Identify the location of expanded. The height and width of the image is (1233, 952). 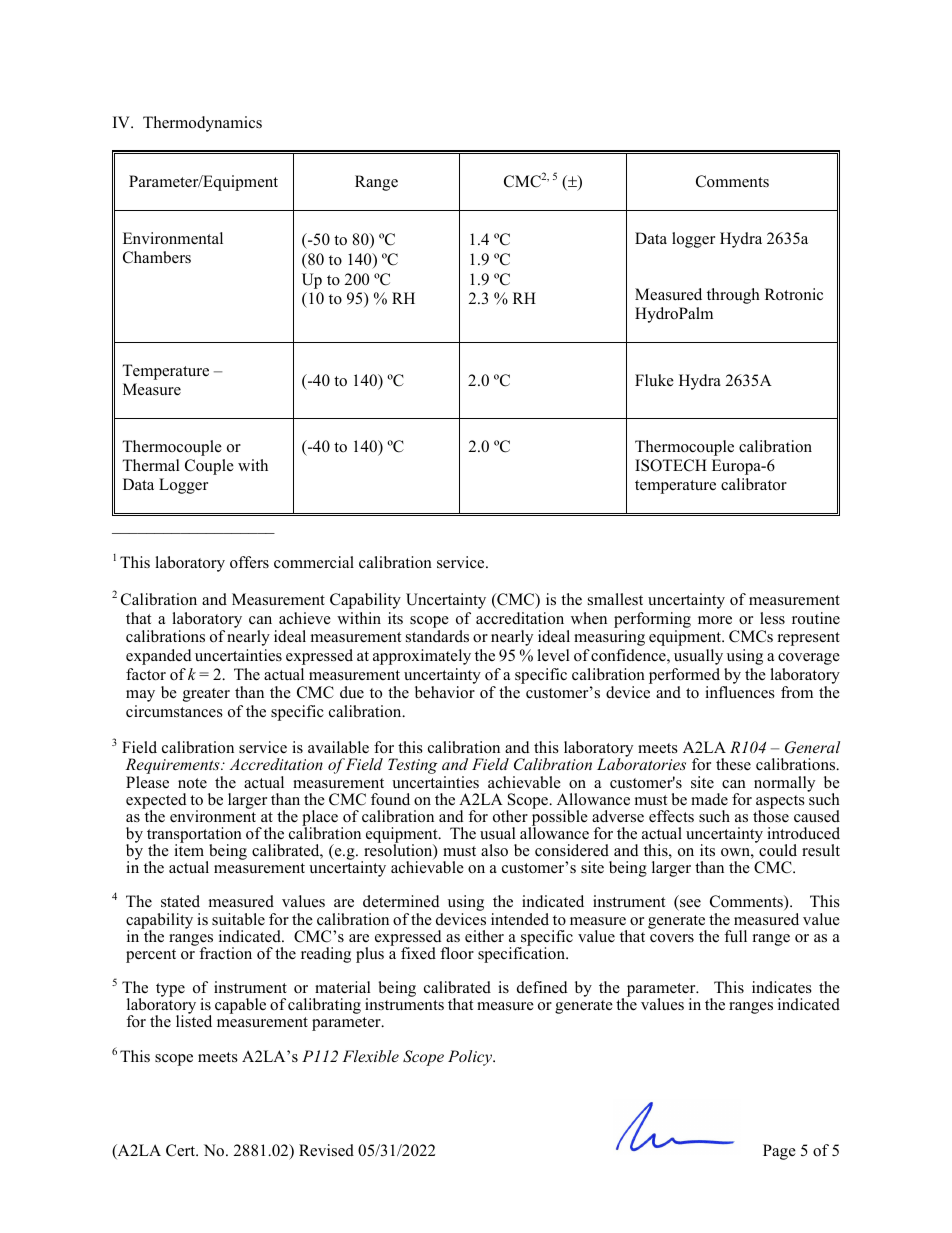
(159, 657).
